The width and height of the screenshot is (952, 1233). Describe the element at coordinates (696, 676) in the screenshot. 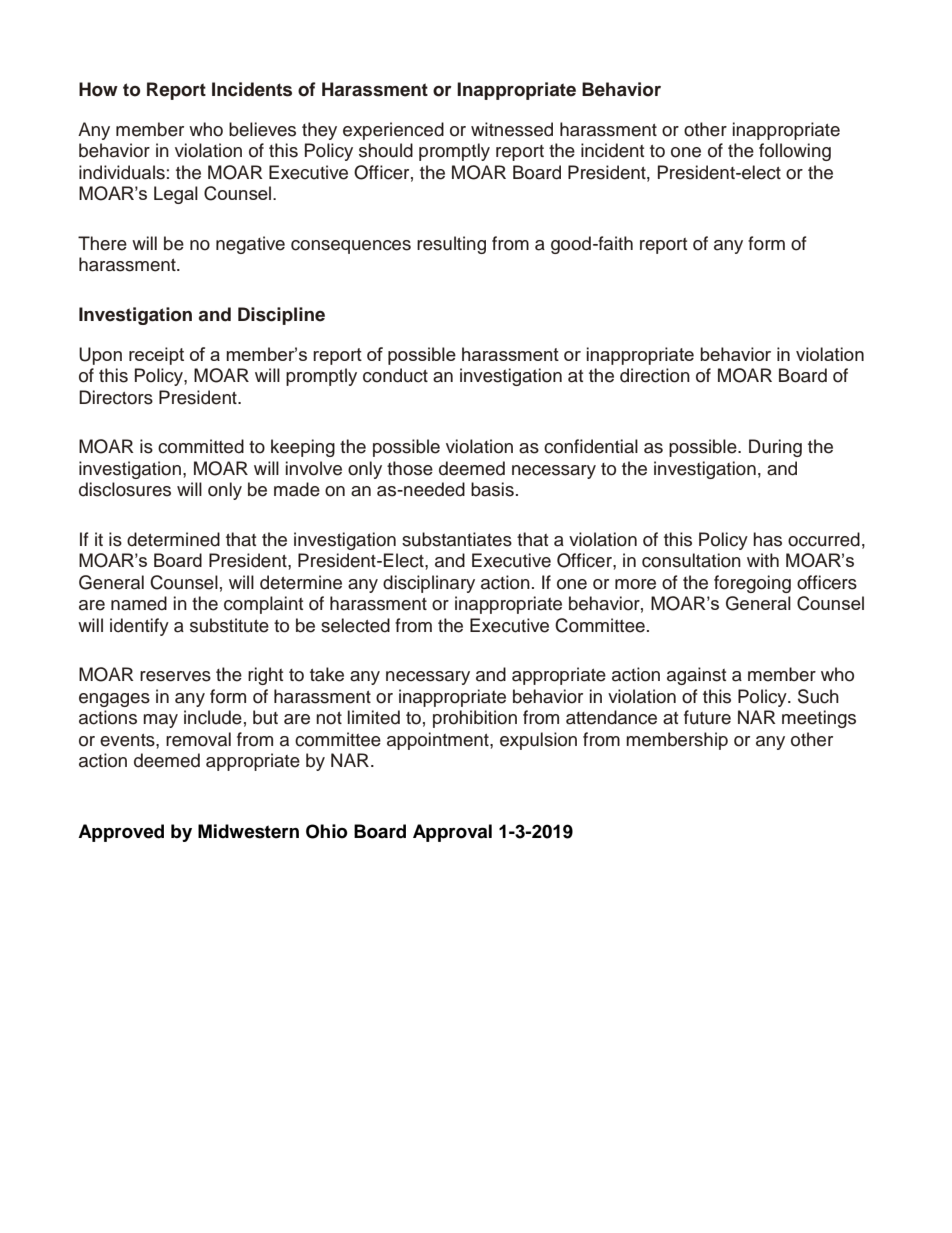

I see `against` at that location.
